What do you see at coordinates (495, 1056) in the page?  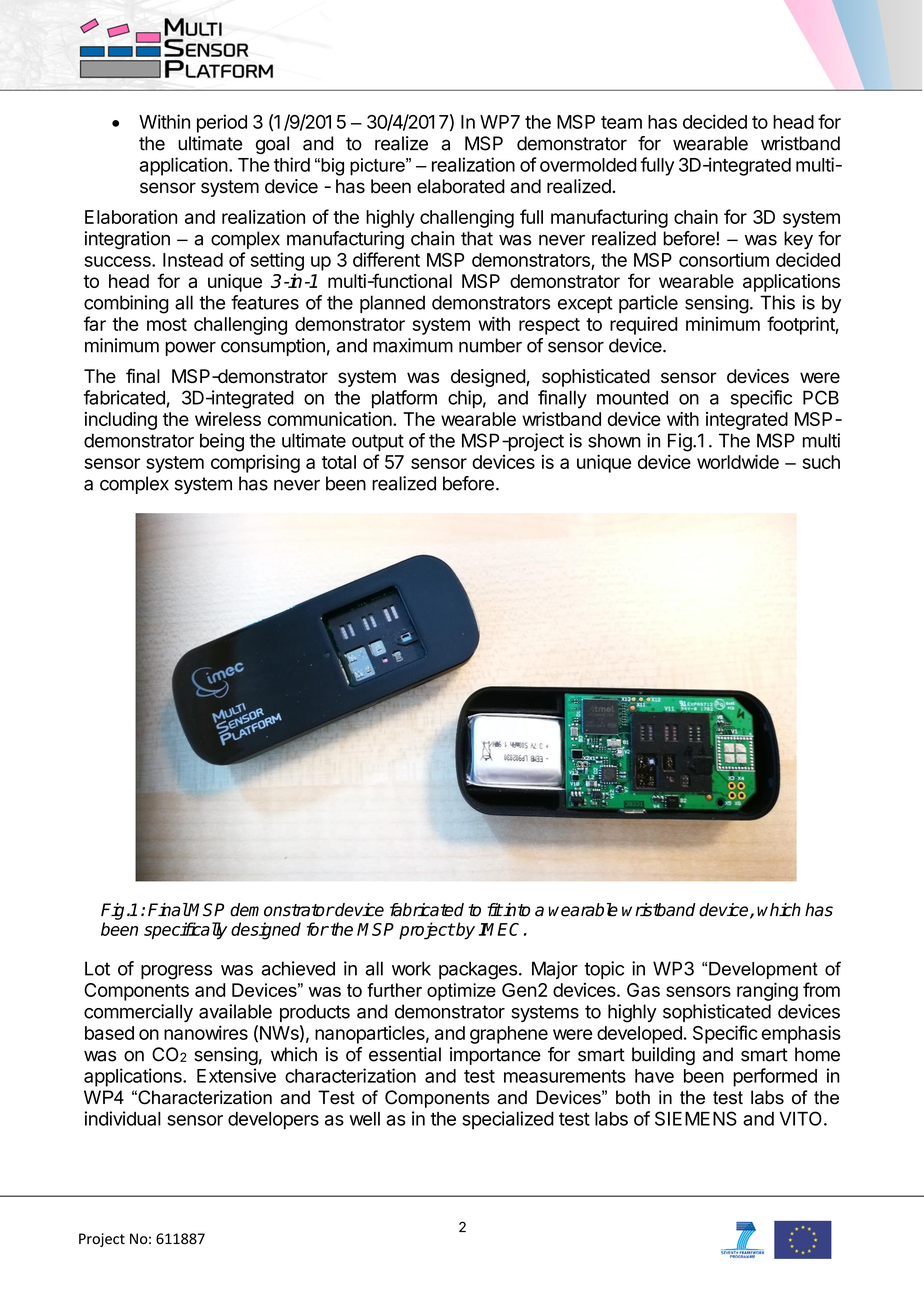 I see `importance` at bounding box center [495, 1056].
